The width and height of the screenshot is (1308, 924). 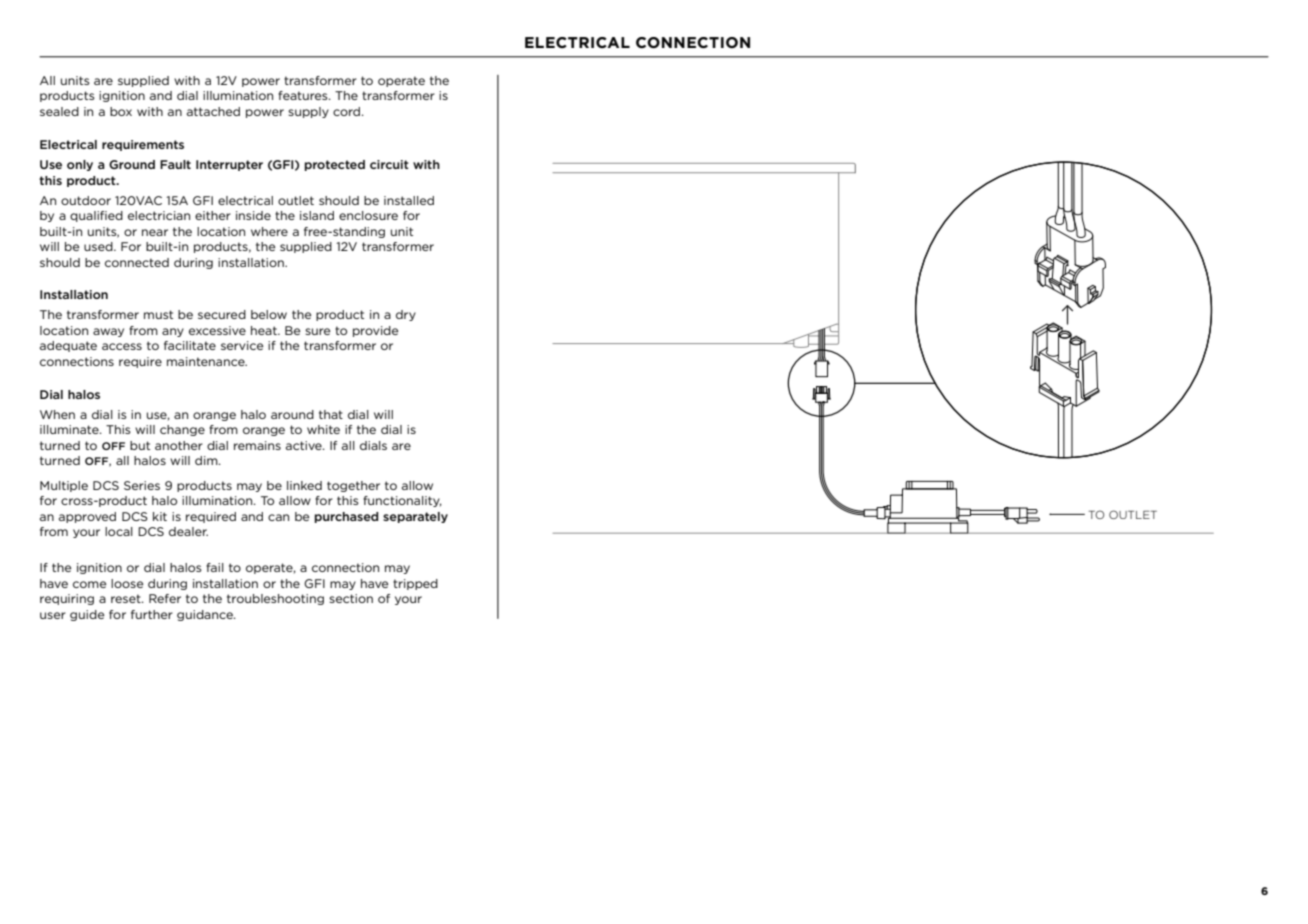 I want to click on box, so click(x=121, y=111).
